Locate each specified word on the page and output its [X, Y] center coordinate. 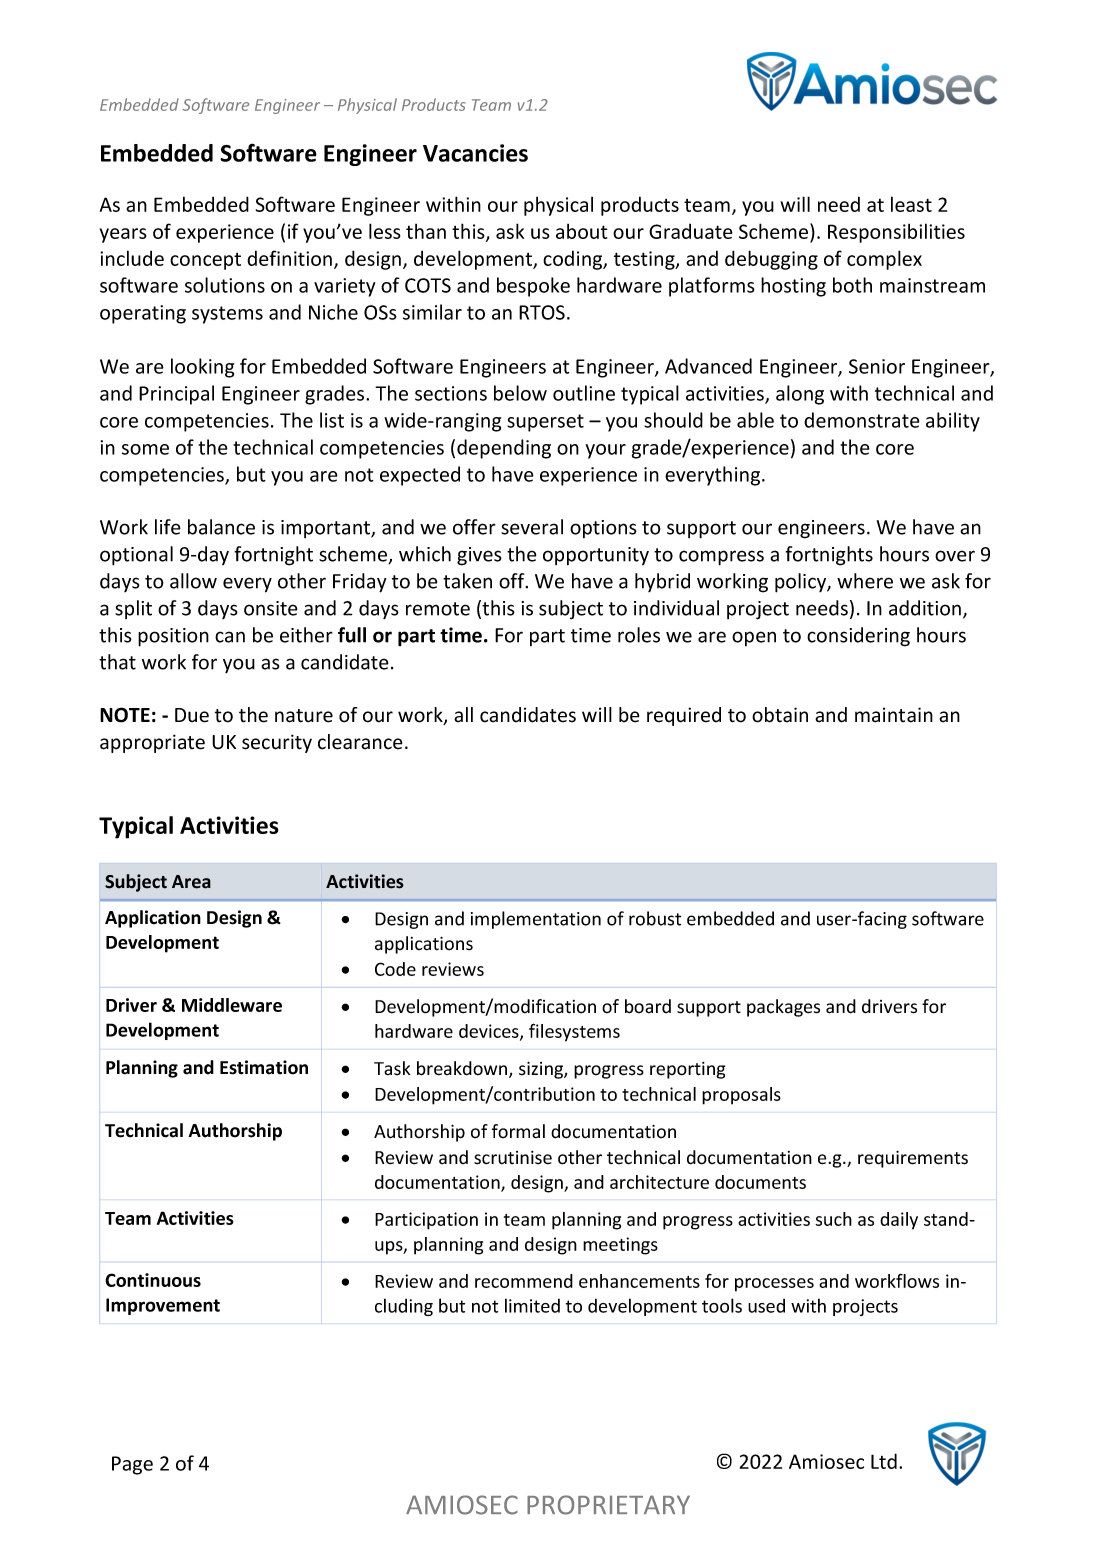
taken [467, 581]
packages [783, 1008]
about [581, 231]
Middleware [232, 1005]
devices [490, 1032]
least [911, 204]
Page [132, 1465]
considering [858, 637]
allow [193, 581]
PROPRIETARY [608, 1505]
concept [205, 261]
